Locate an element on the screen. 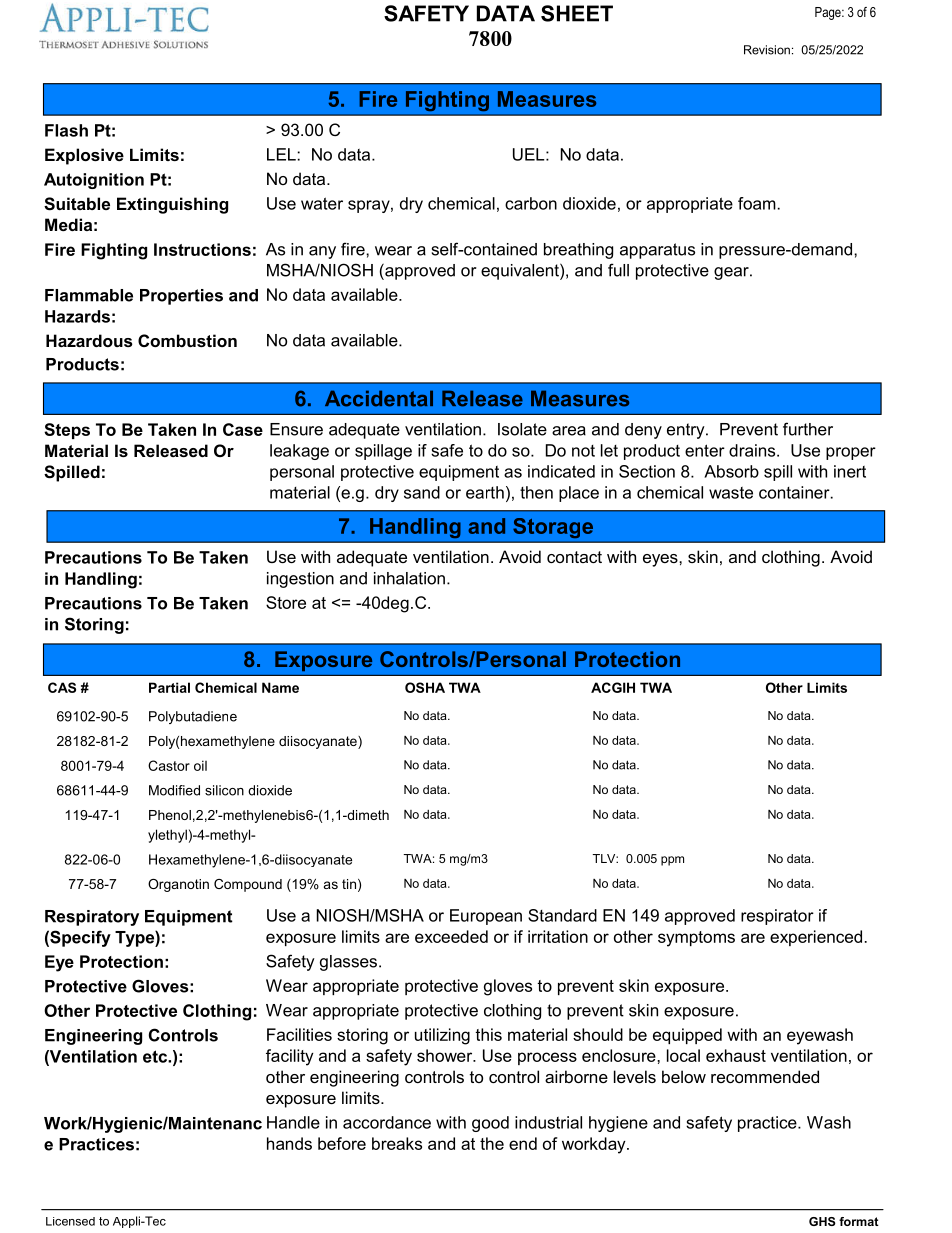  experienced is located at coordinates (816, 938).
